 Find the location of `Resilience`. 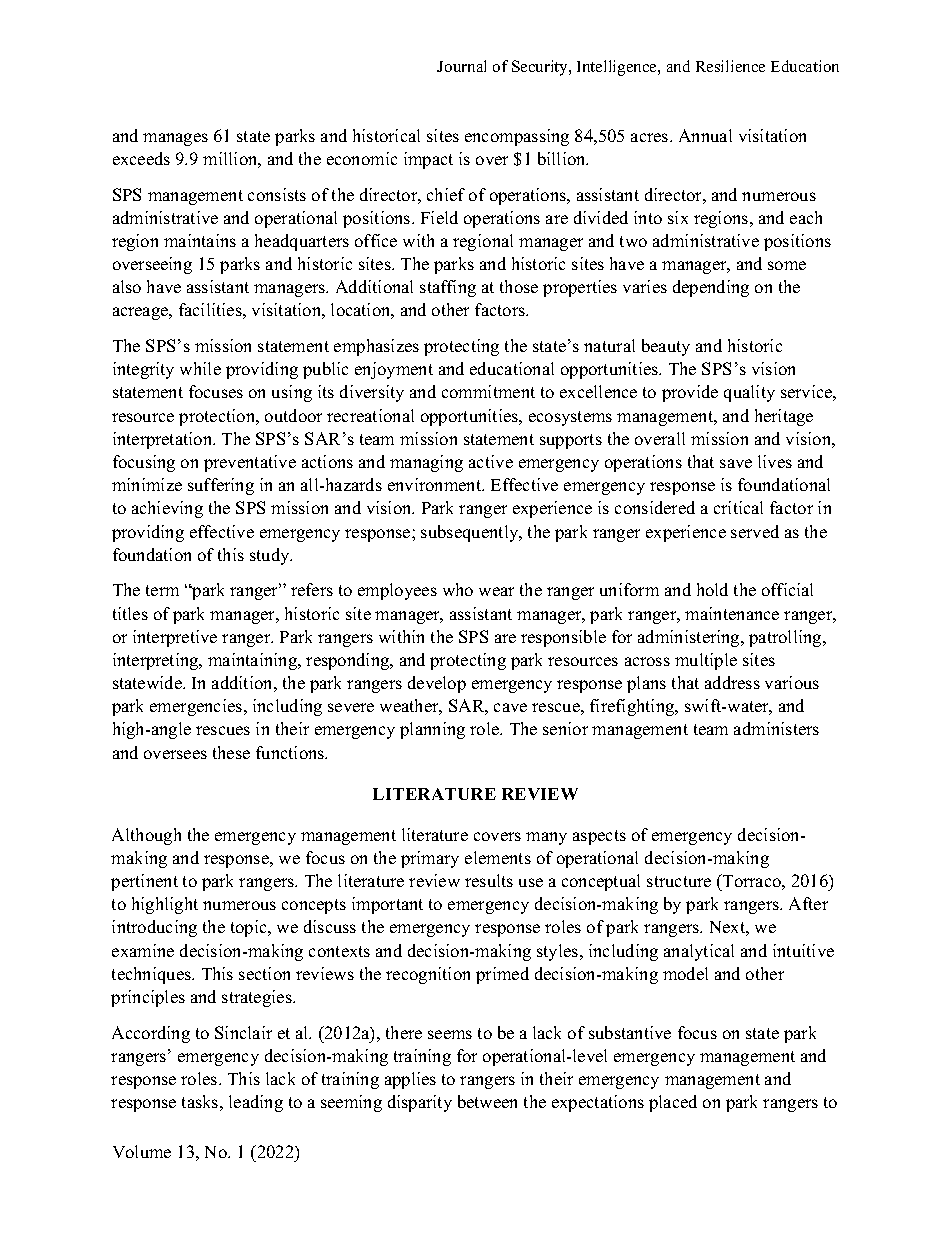

Resilience is located at coordinates (730, 66).
